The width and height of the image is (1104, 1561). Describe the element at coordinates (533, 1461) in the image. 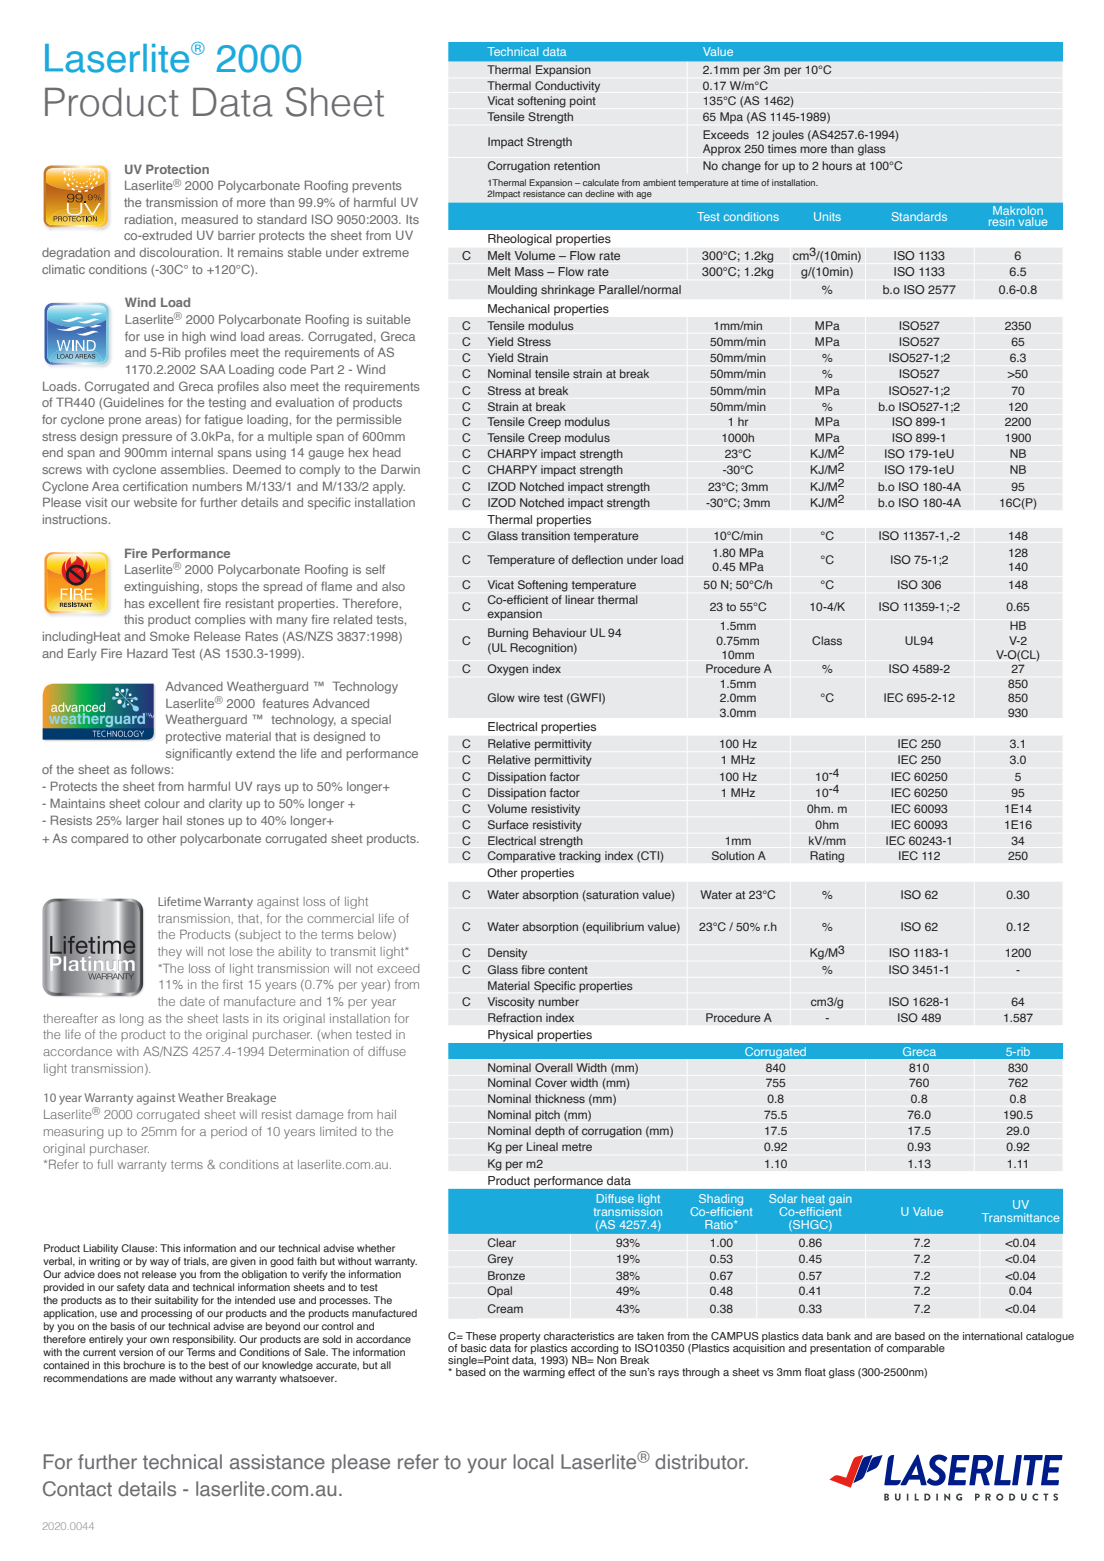

I see `local` at that location.
